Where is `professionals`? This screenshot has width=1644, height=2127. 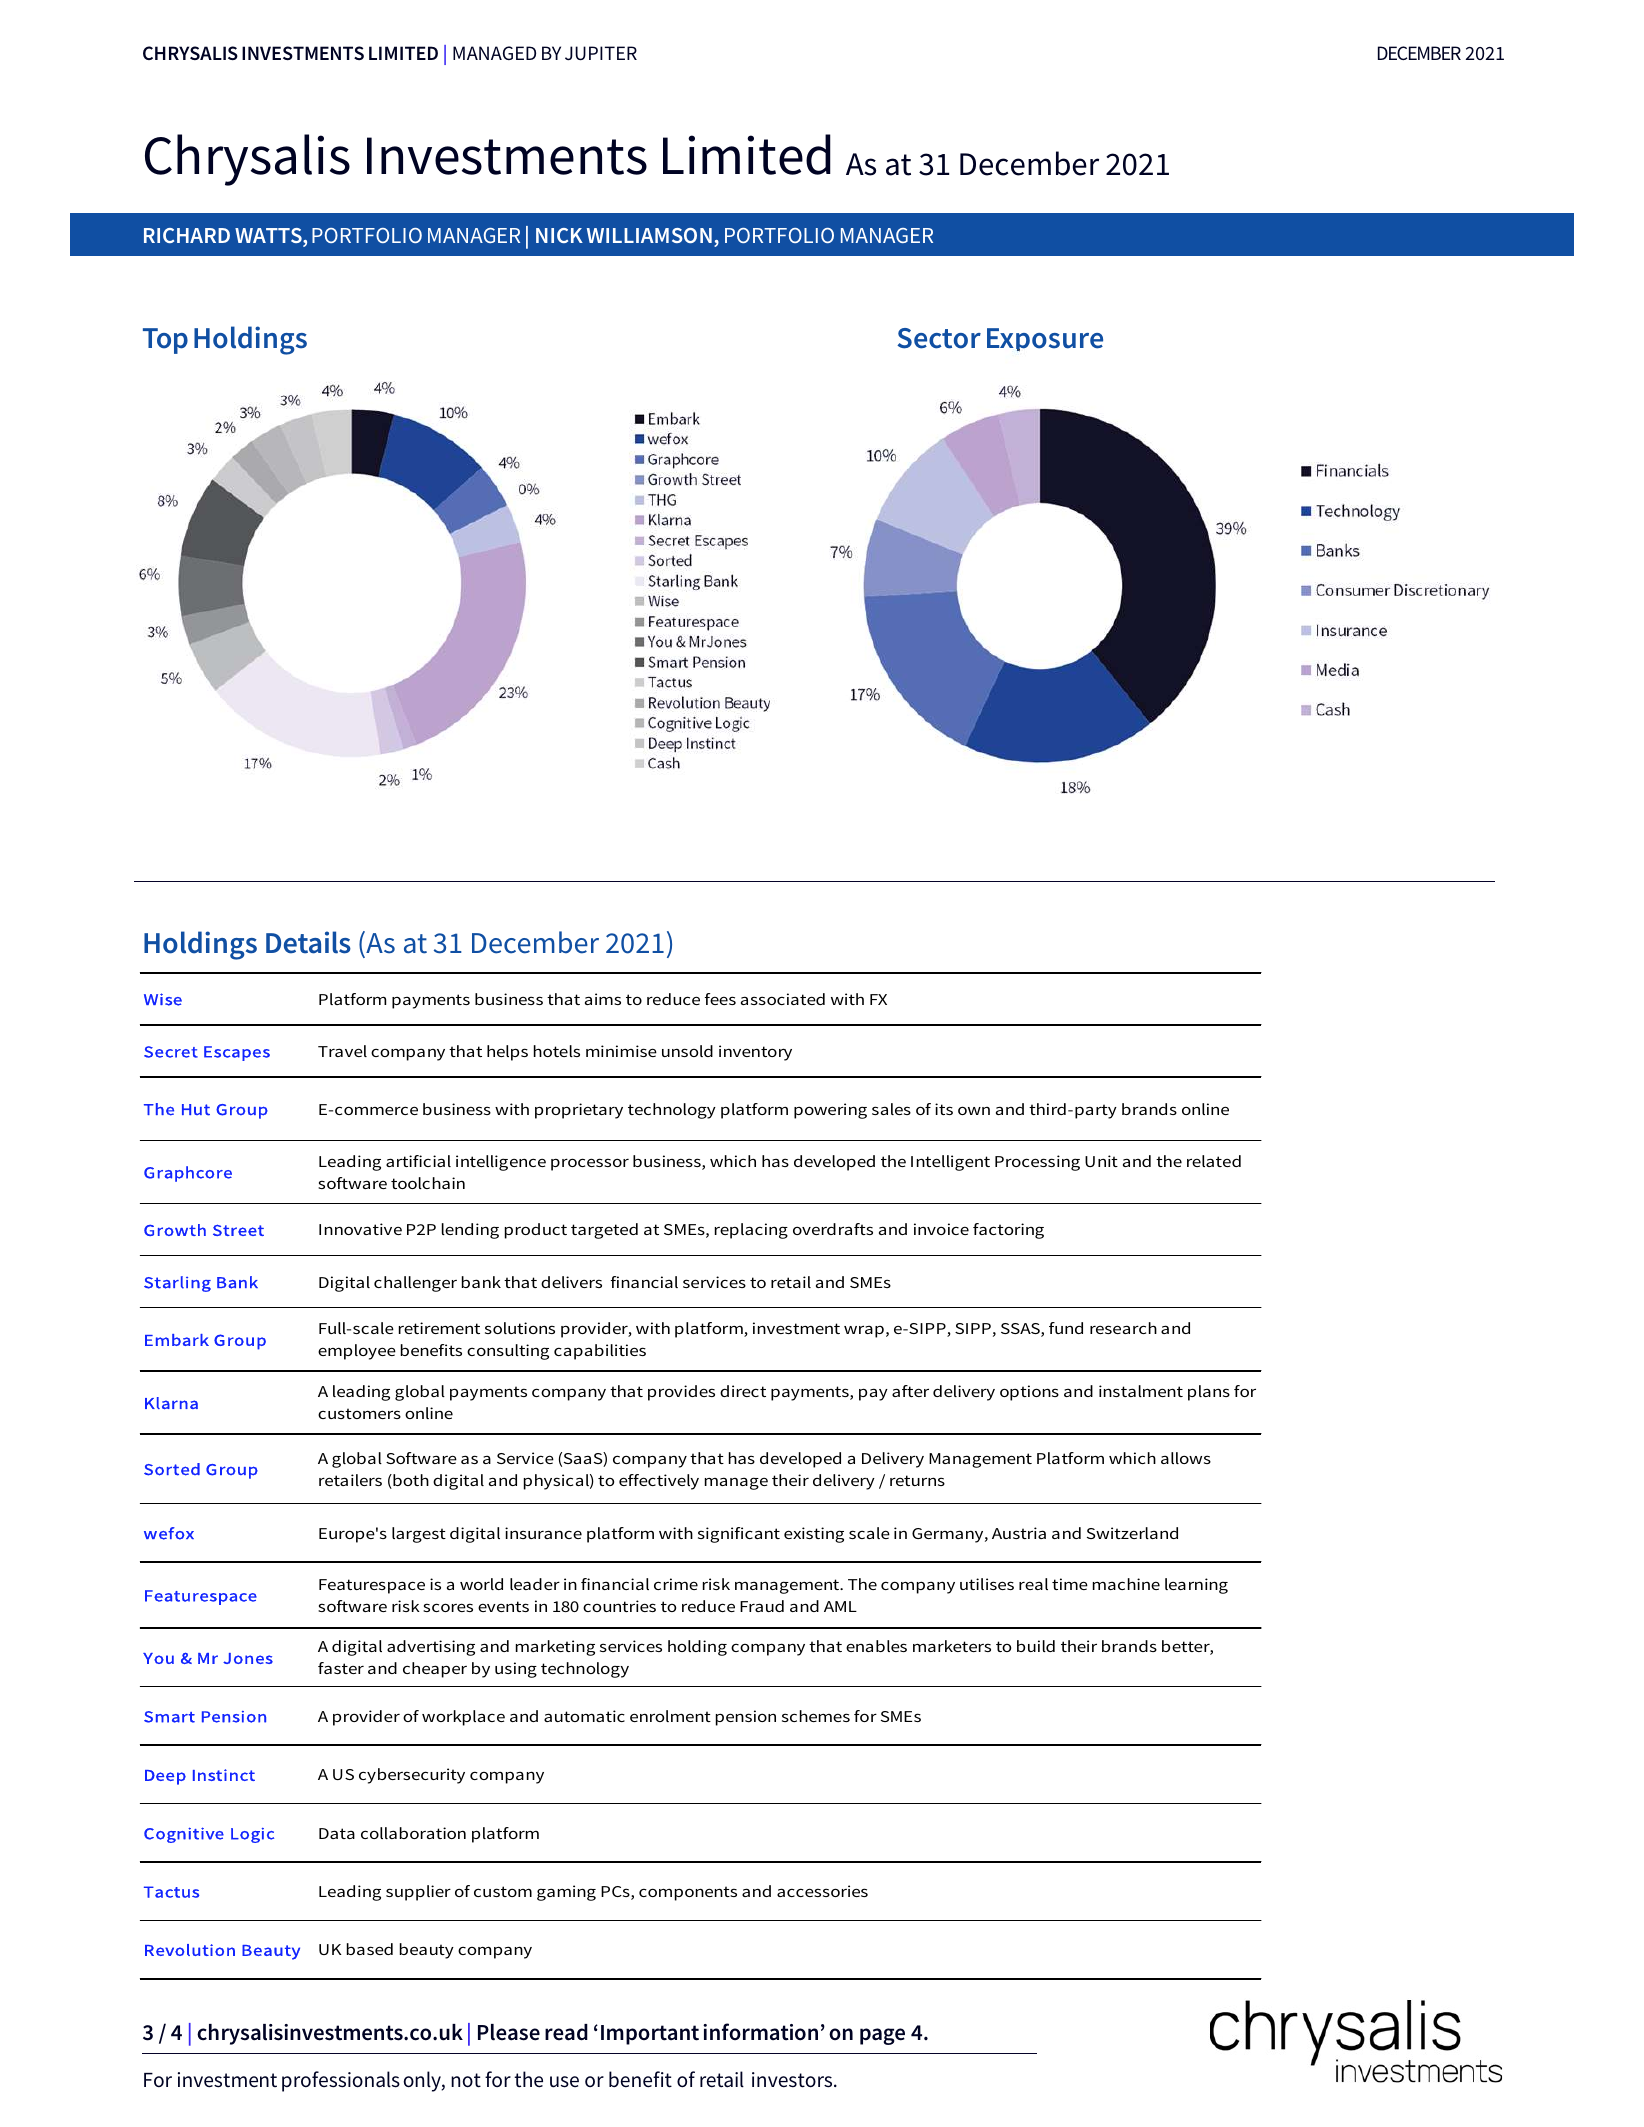
professionals is located at coordinates (341, 2081).
